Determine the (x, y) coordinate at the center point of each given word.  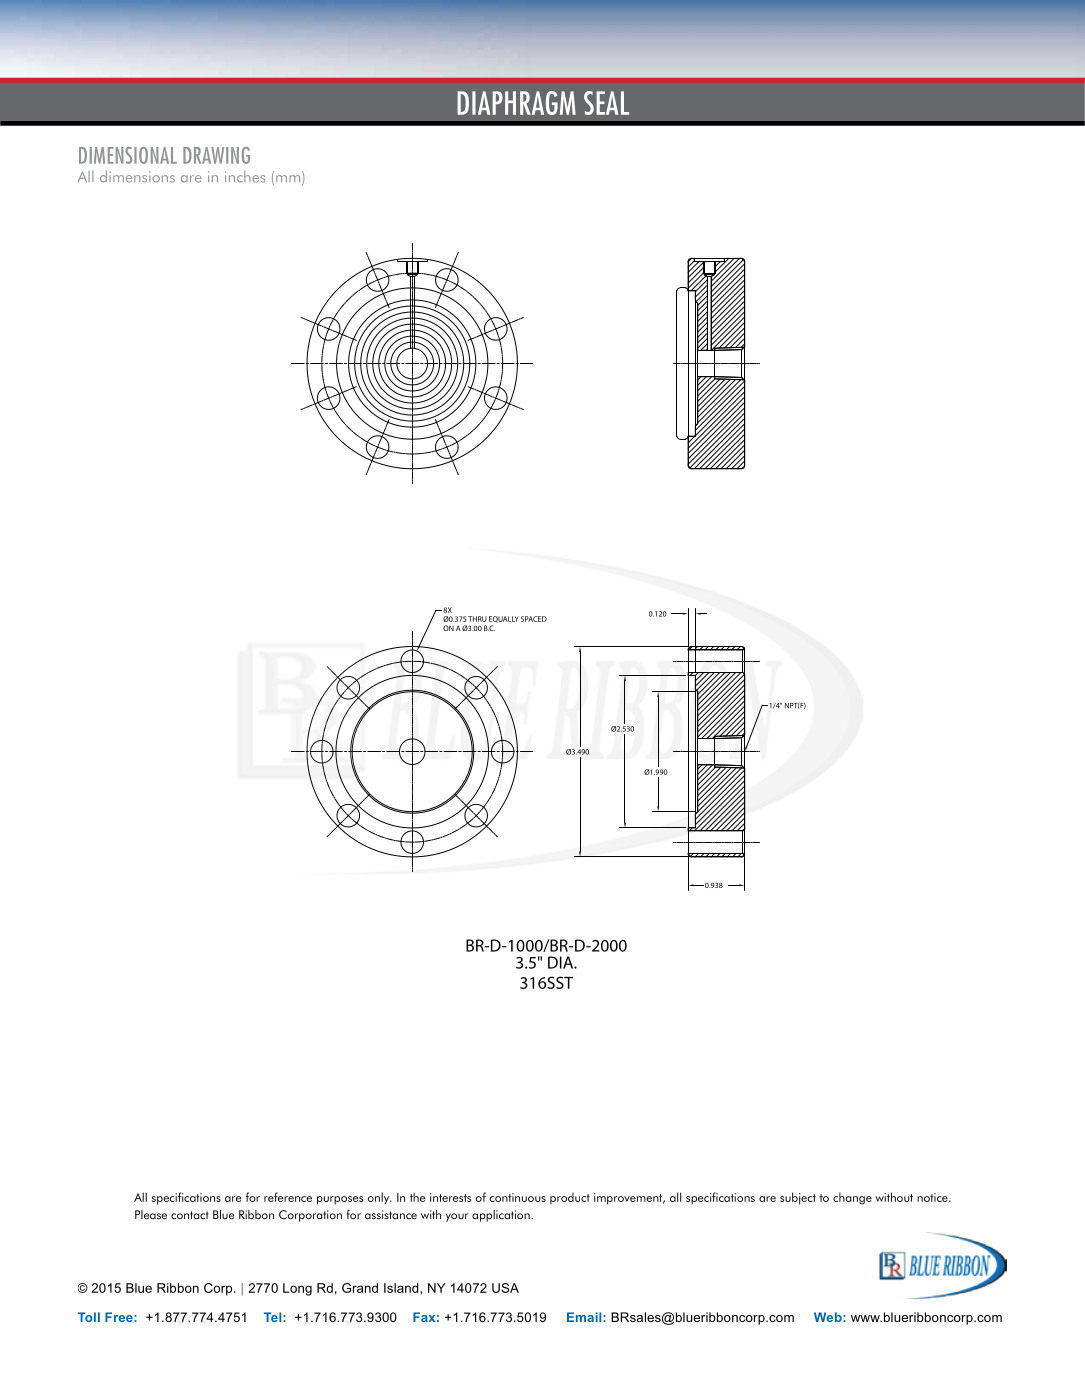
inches (245, 177)
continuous (518, 1197)
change (852, 1198)
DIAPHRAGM (516, 103)
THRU (477, 619)
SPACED (534, 619)
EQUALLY (504, 619)
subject (798, 1198)
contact (190, 1215)
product (570, 1199)
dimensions (137, 177)
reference (288, 1197)
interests (450, 1197)
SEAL (606, 103)
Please (151, 1215)
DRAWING (216, 155)
